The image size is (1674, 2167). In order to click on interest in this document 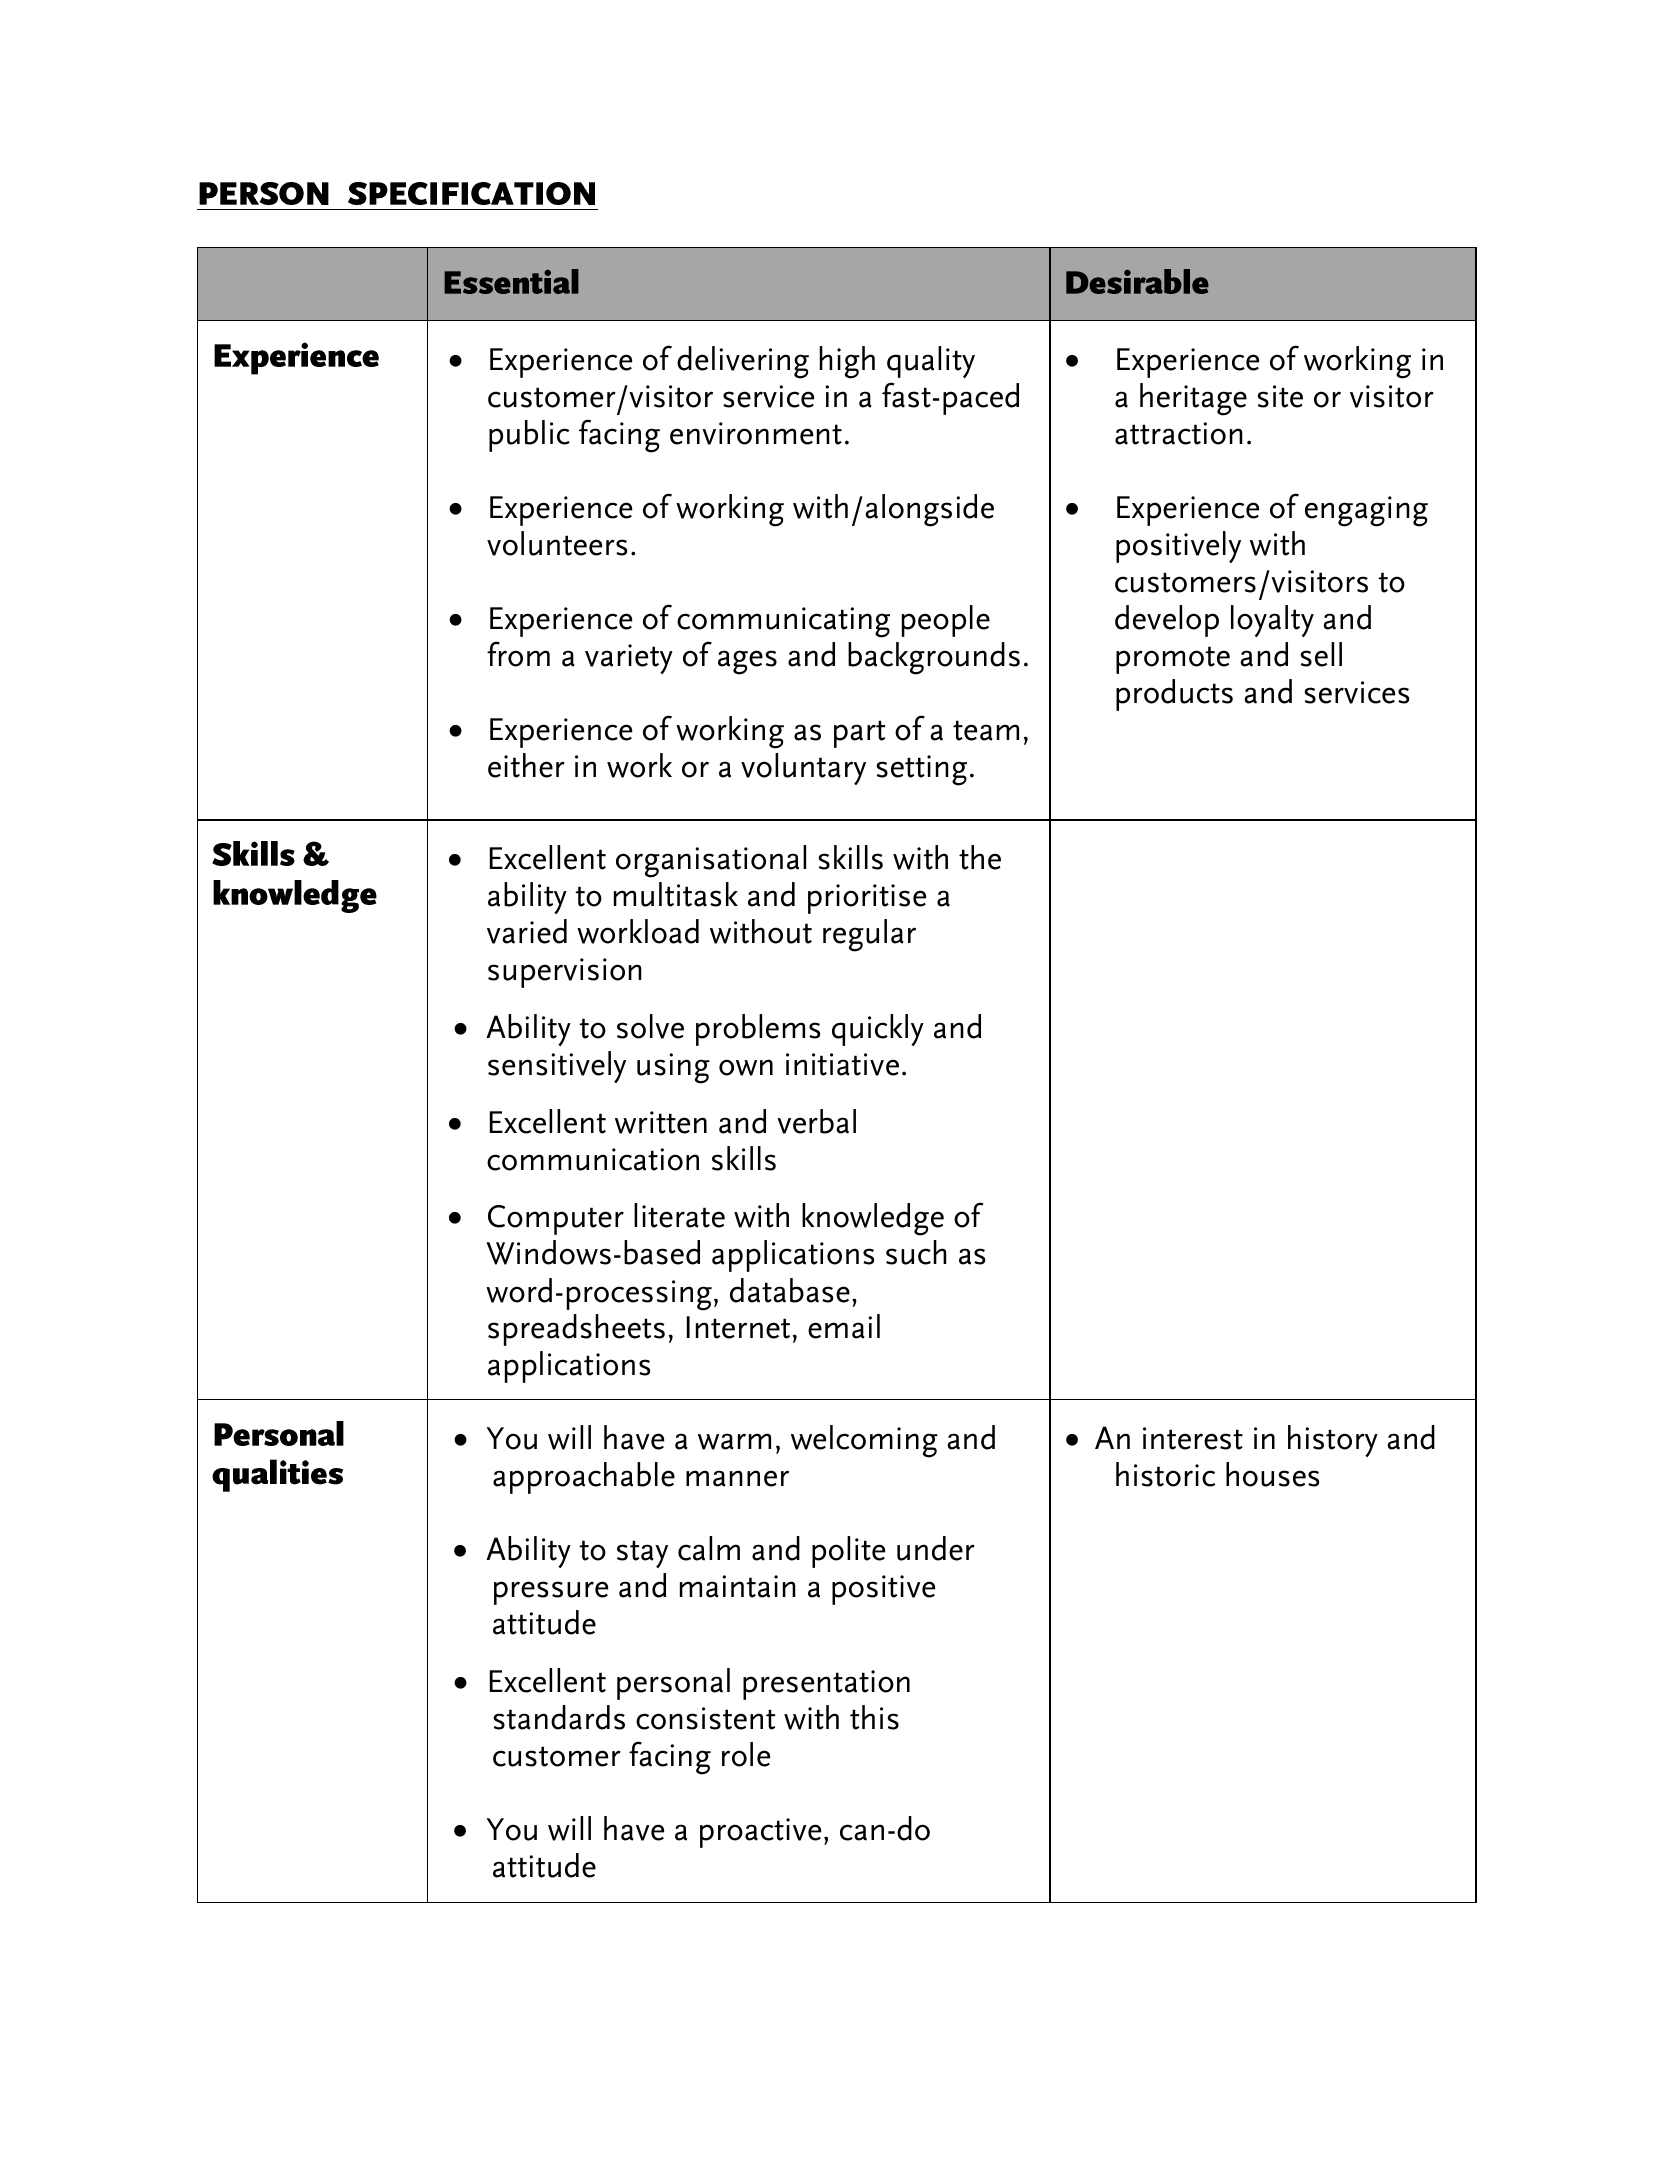, I will do `click(1193, 1438)`.
